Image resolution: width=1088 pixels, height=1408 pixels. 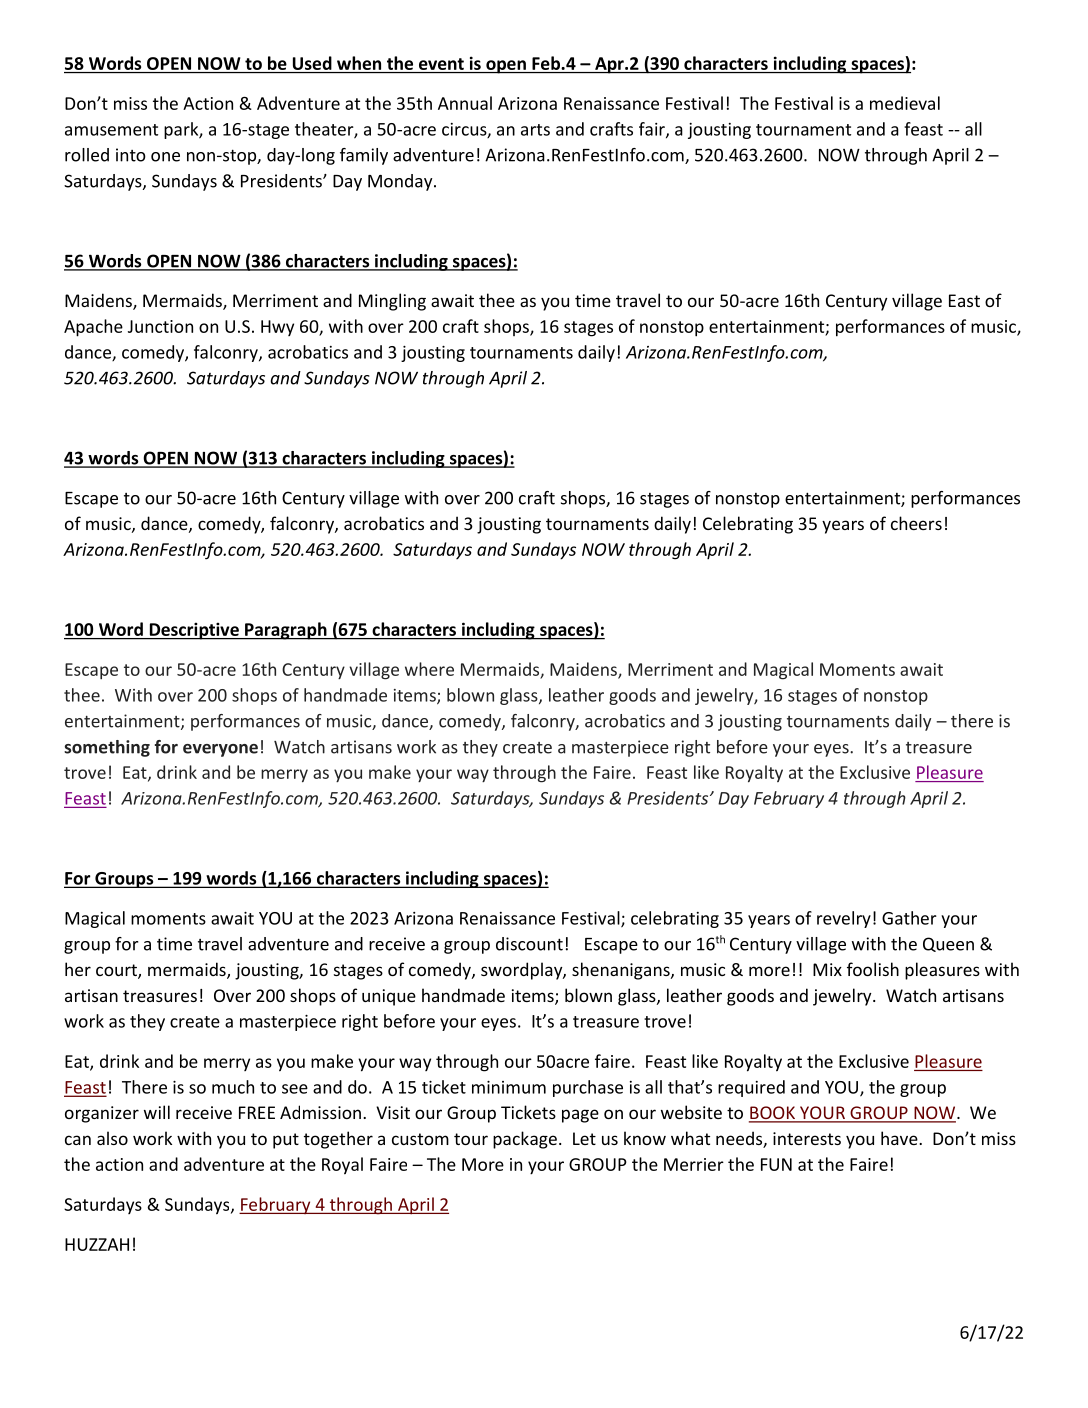 What do you see at coordinates (844, 919) in the screenshot?
I see `revelry` at bounding box center [844, 919].
